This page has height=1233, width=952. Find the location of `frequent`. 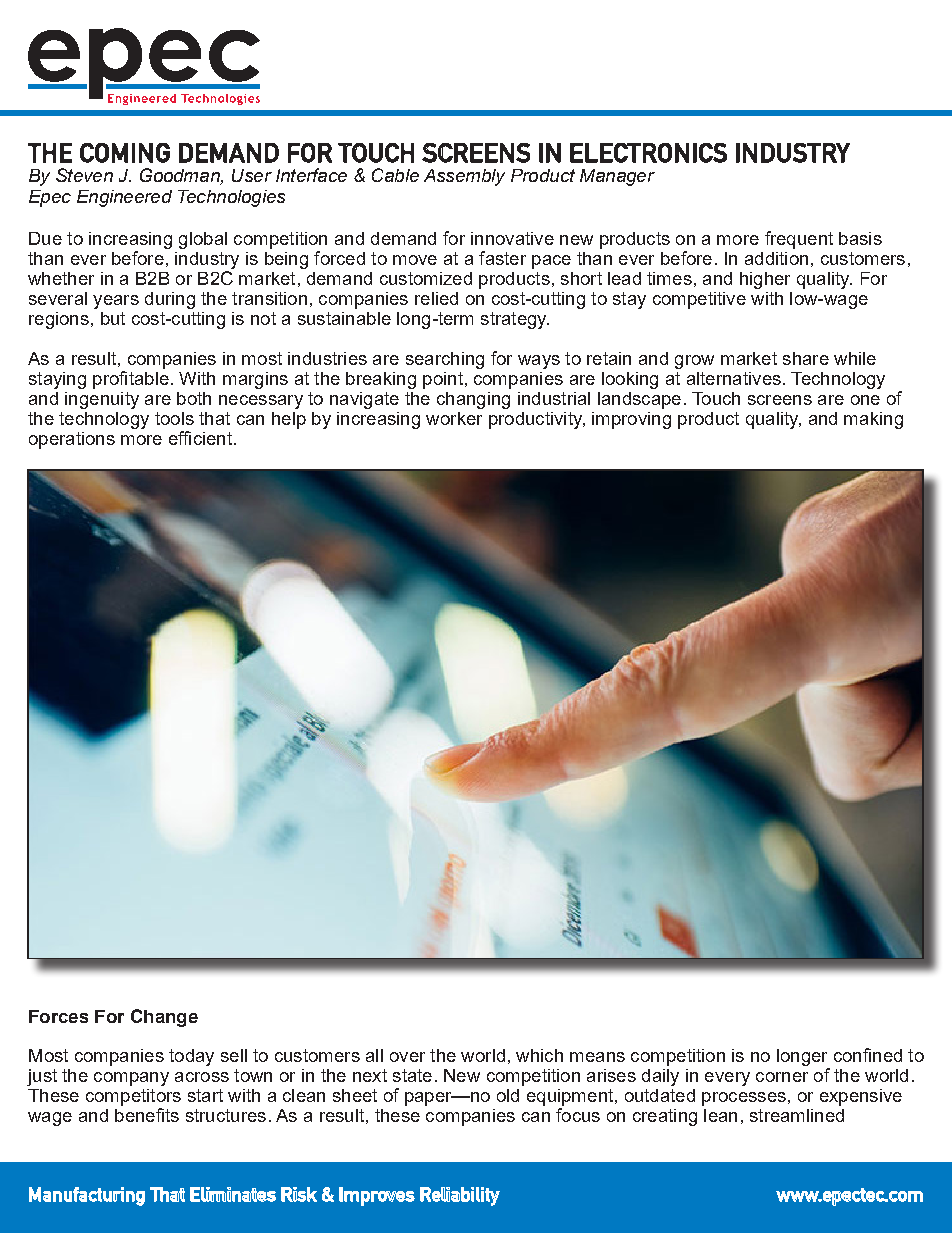

frequent is located at coordinates (799, 240).
